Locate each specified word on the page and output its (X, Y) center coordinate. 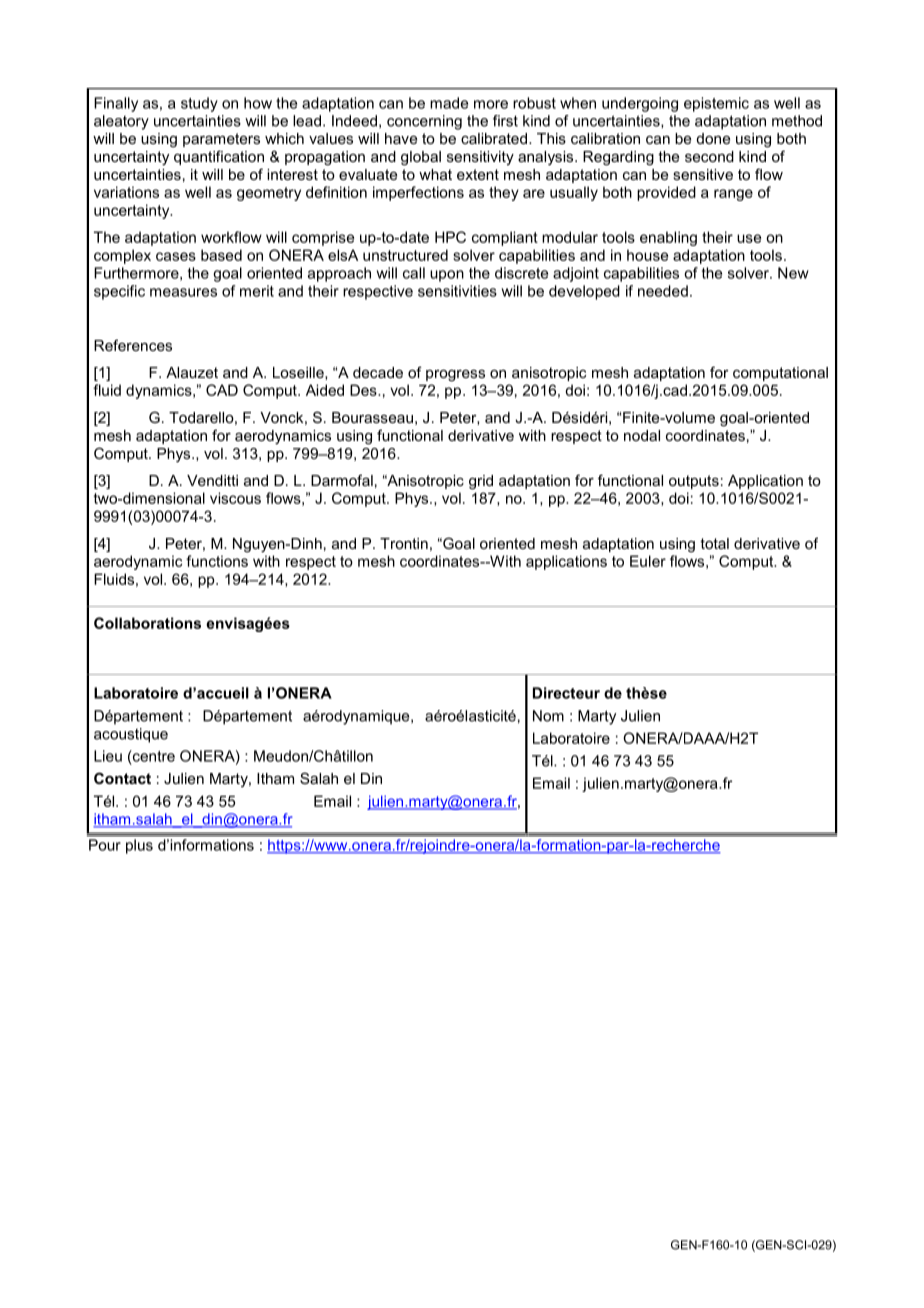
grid (481, 482)
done (713, 138)
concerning (424, 122)
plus (139, 846)
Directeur (566, 693)
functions (217, 561)
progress (455, 376)
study (199, 104)
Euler (648, 561)
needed (663, 291)
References (133, 345)
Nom (548, 716)
